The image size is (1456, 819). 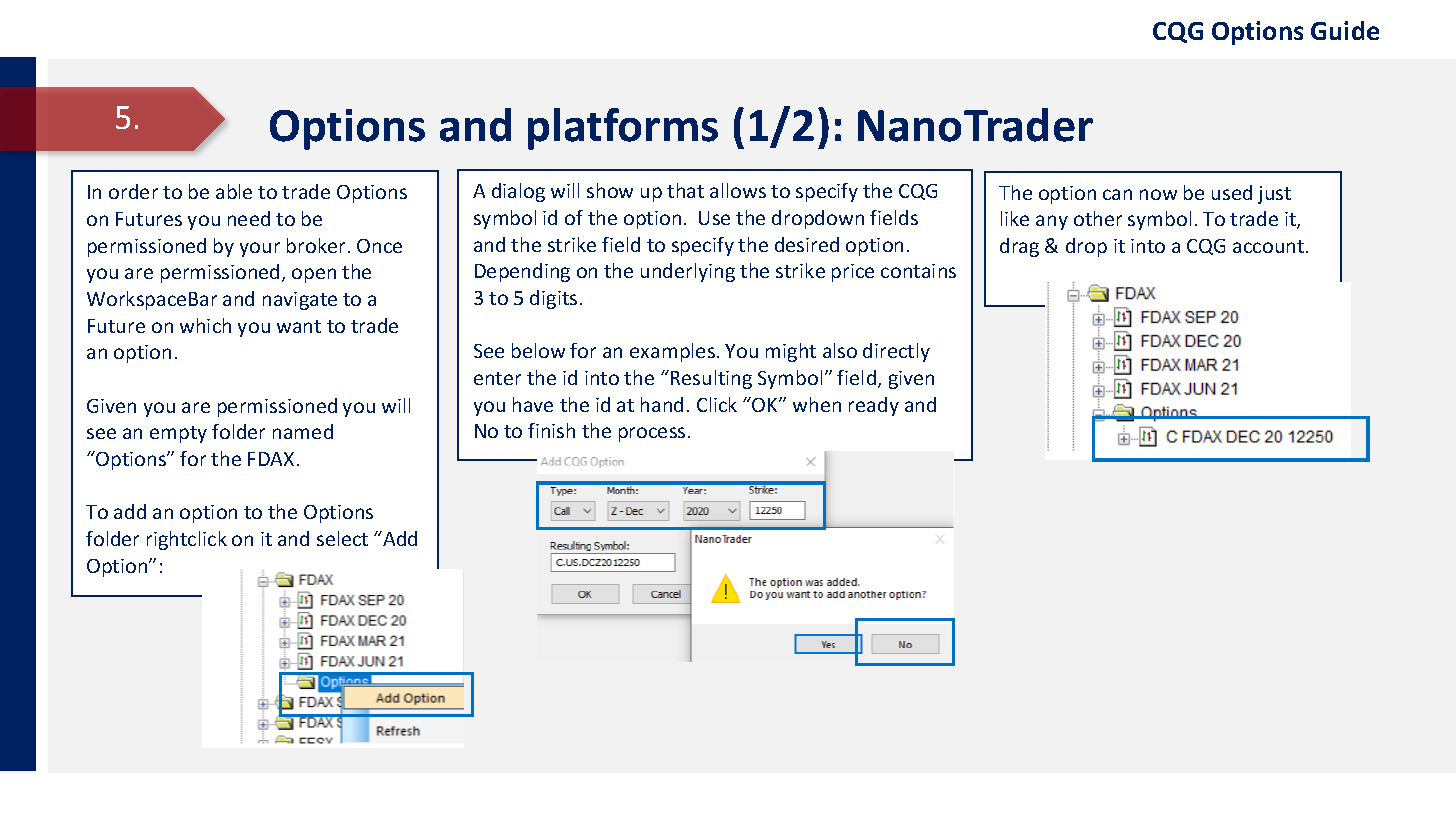 I want to click on Guide, so click(x=1345, y=30).
